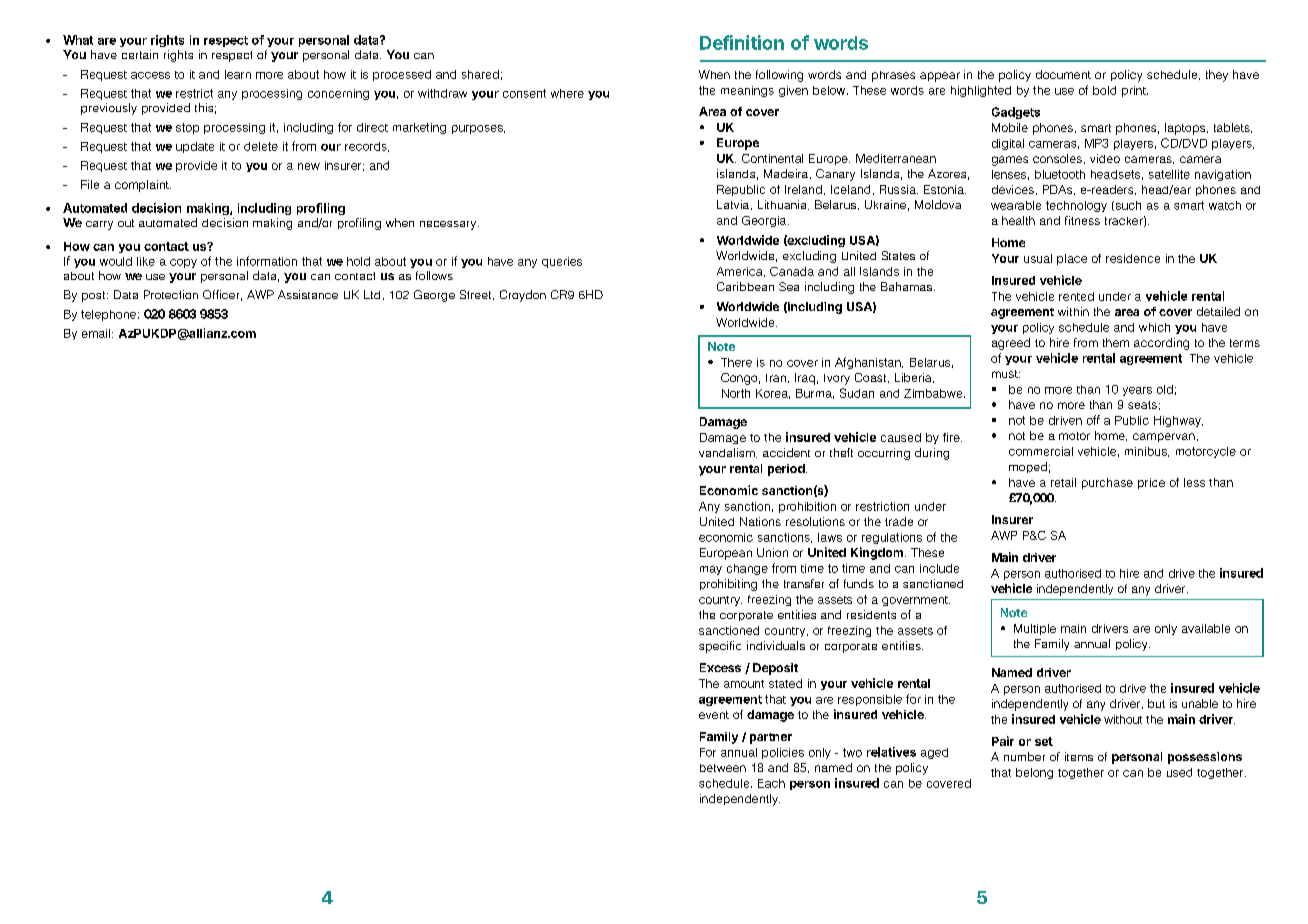  I want to click on seats, so click(1142, 405).
